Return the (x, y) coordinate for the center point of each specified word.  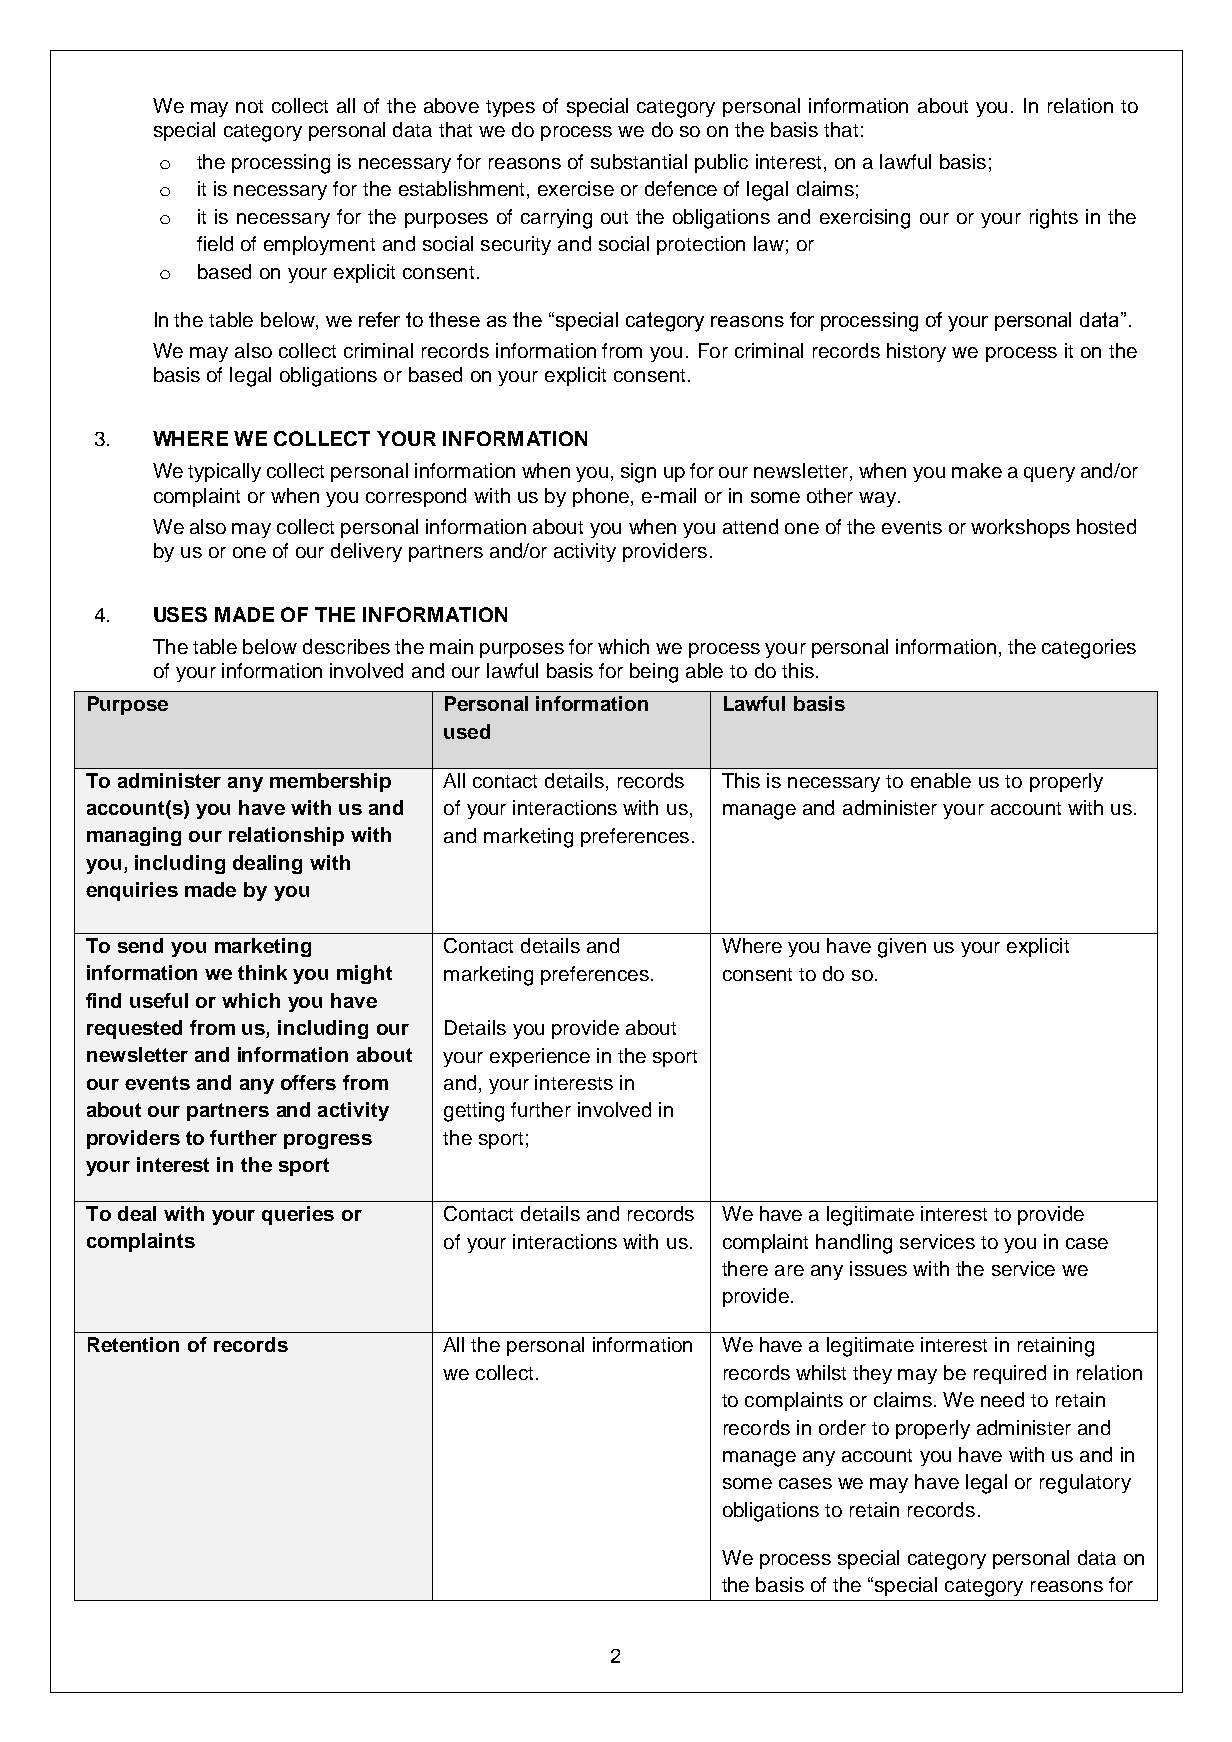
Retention (133, 1344)
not (249, 106)
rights (1054, 219)
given (902, 948)
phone (601, 497)
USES (180, 614)
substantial (639, 161)
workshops (1020, 528)
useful (159, 1000)
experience (540, 1057)
